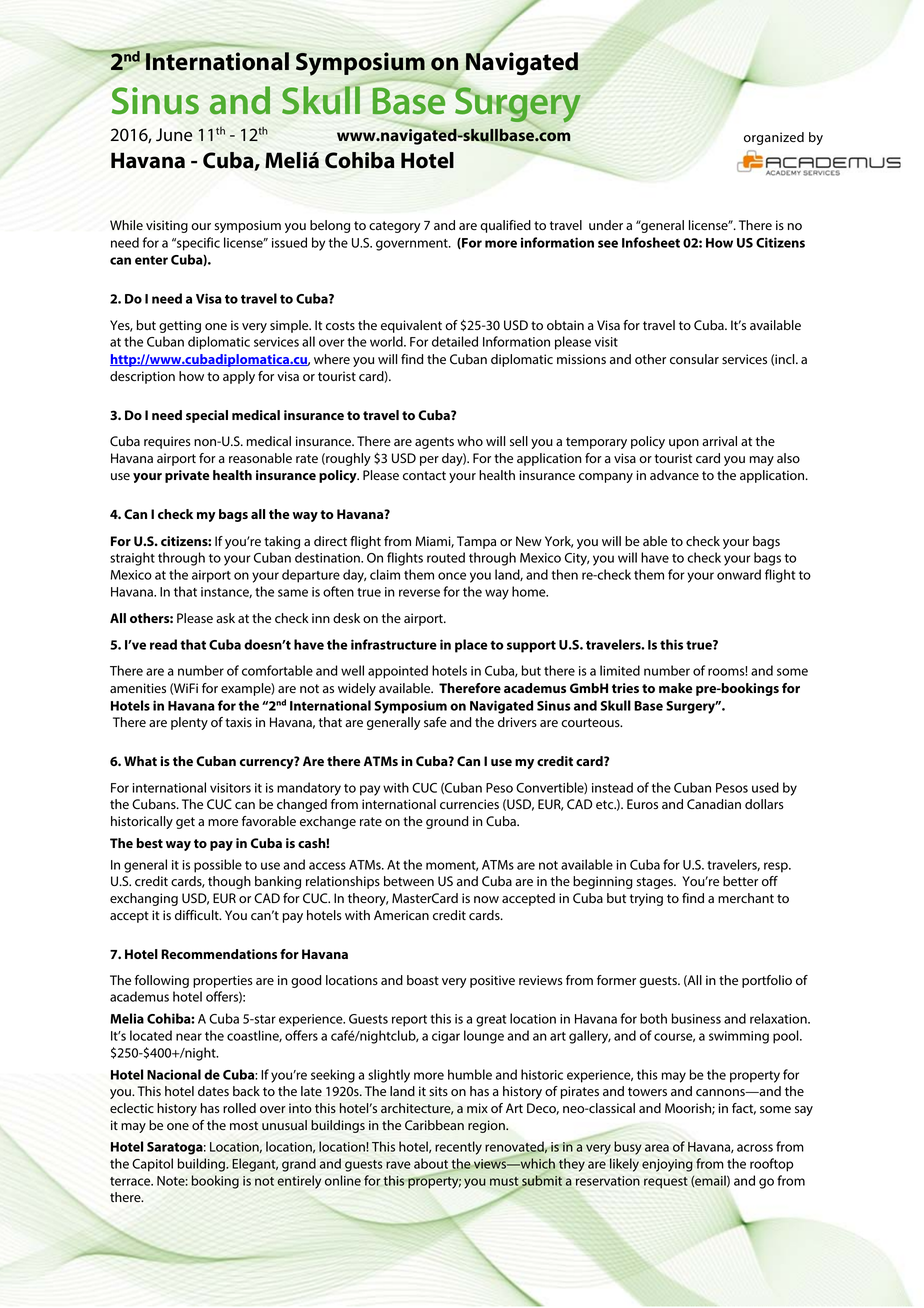 The height and width of the screenshot is (1308, 924). I want to click on contact, so click(424, 476).
